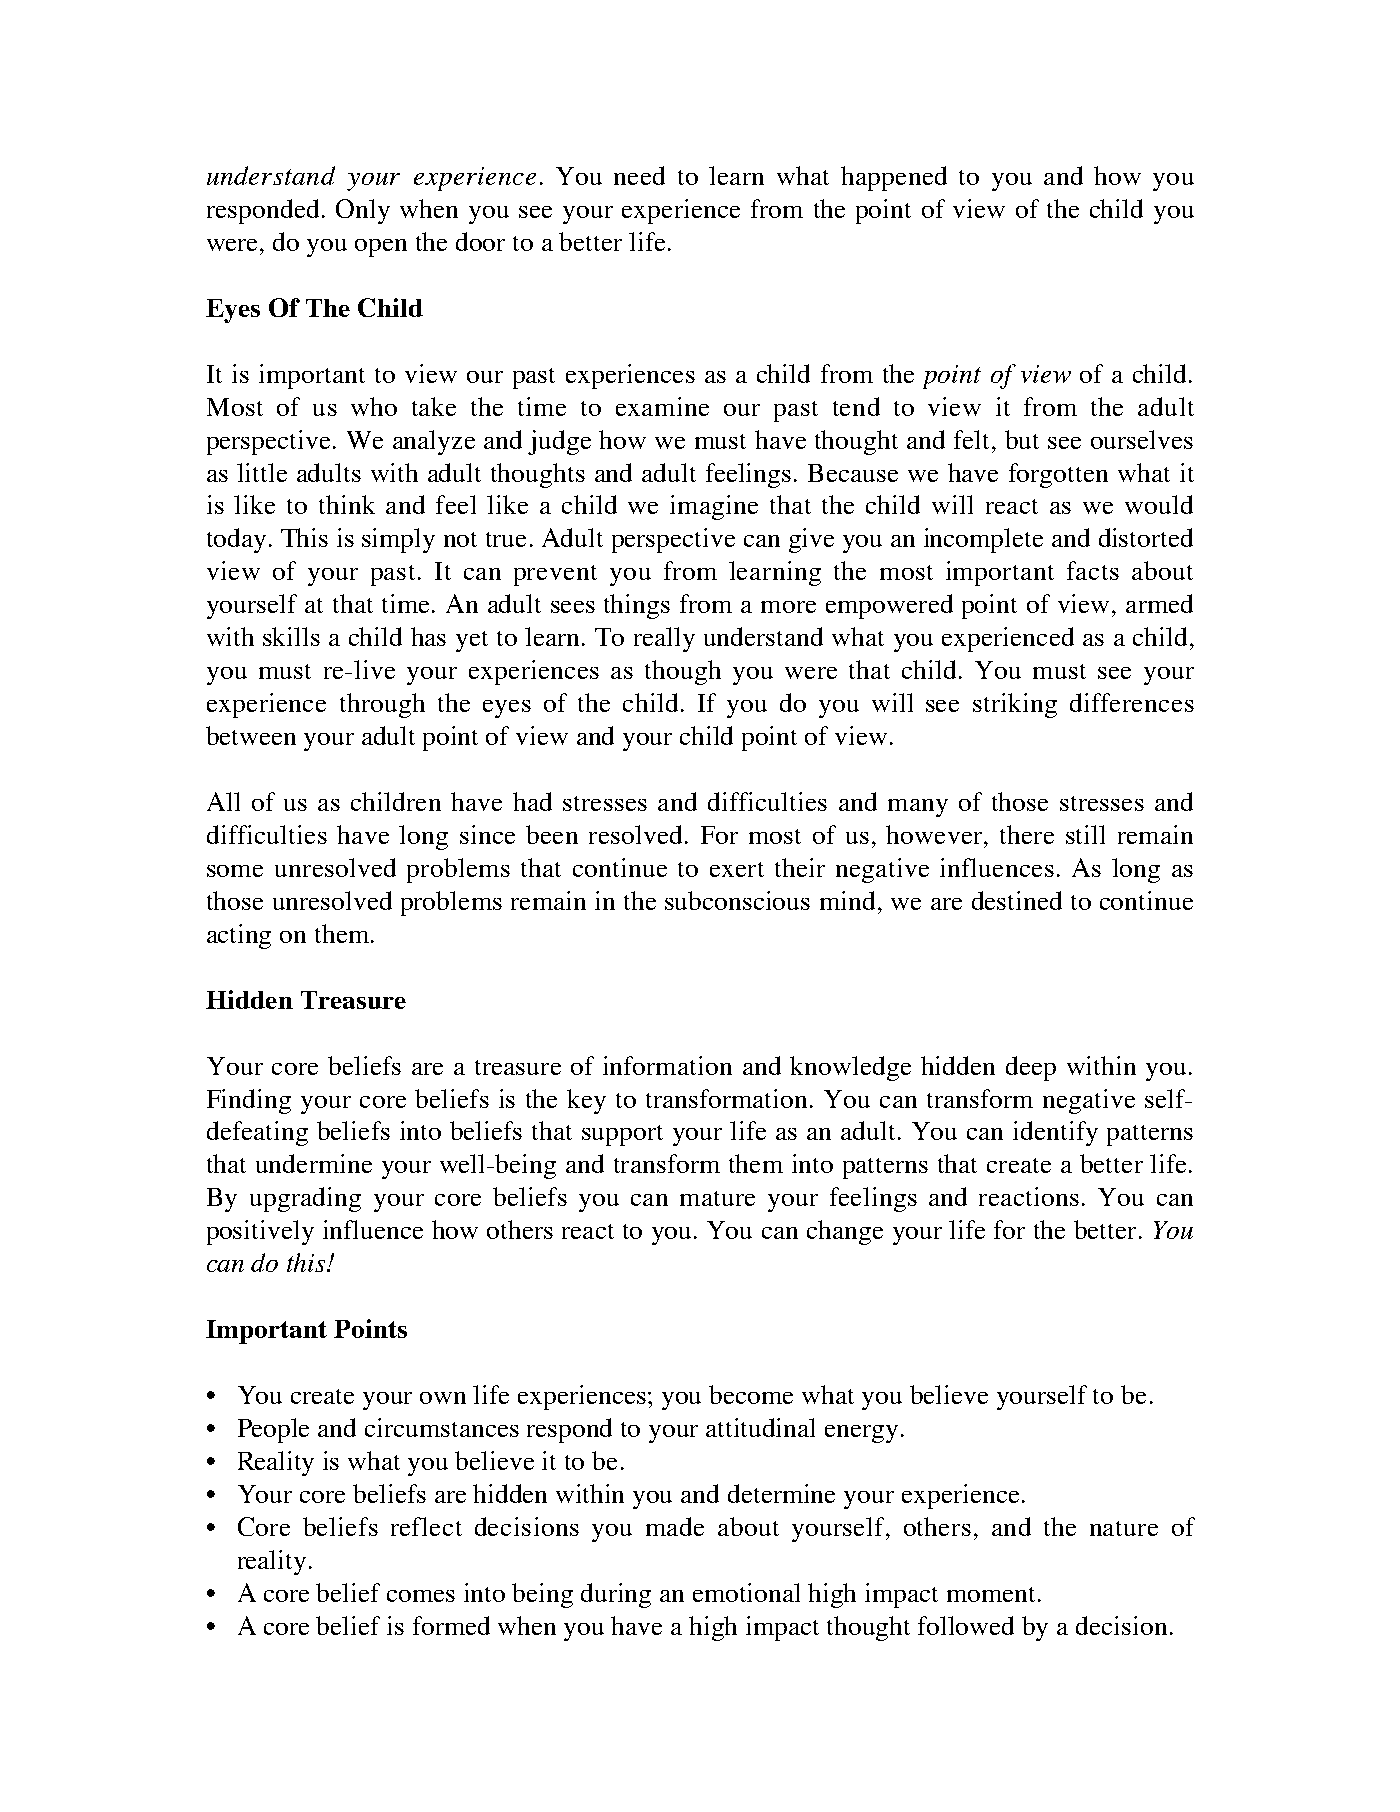  I want to click on support, so click(622, 1135).
